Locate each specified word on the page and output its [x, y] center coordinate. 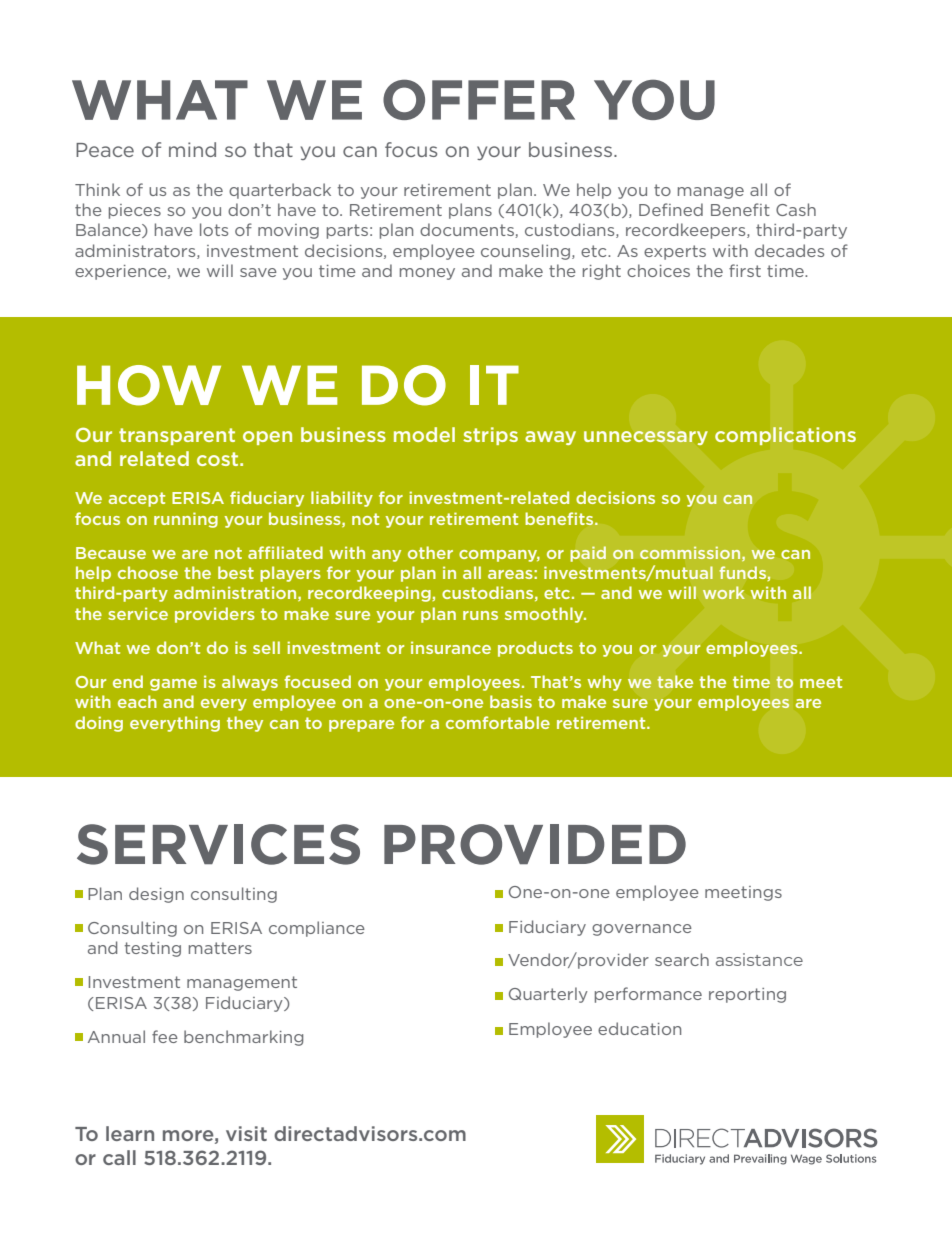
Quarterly [548, 995]
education [639, 1028]
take [675, 681]
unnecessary [646, 438]
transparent [177, 436]
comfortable [498, 722]
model [424, 434]
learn [130, 1133]
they [245, 724]
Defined [671, 209]
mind [192, 149]
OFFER [479, 99]
